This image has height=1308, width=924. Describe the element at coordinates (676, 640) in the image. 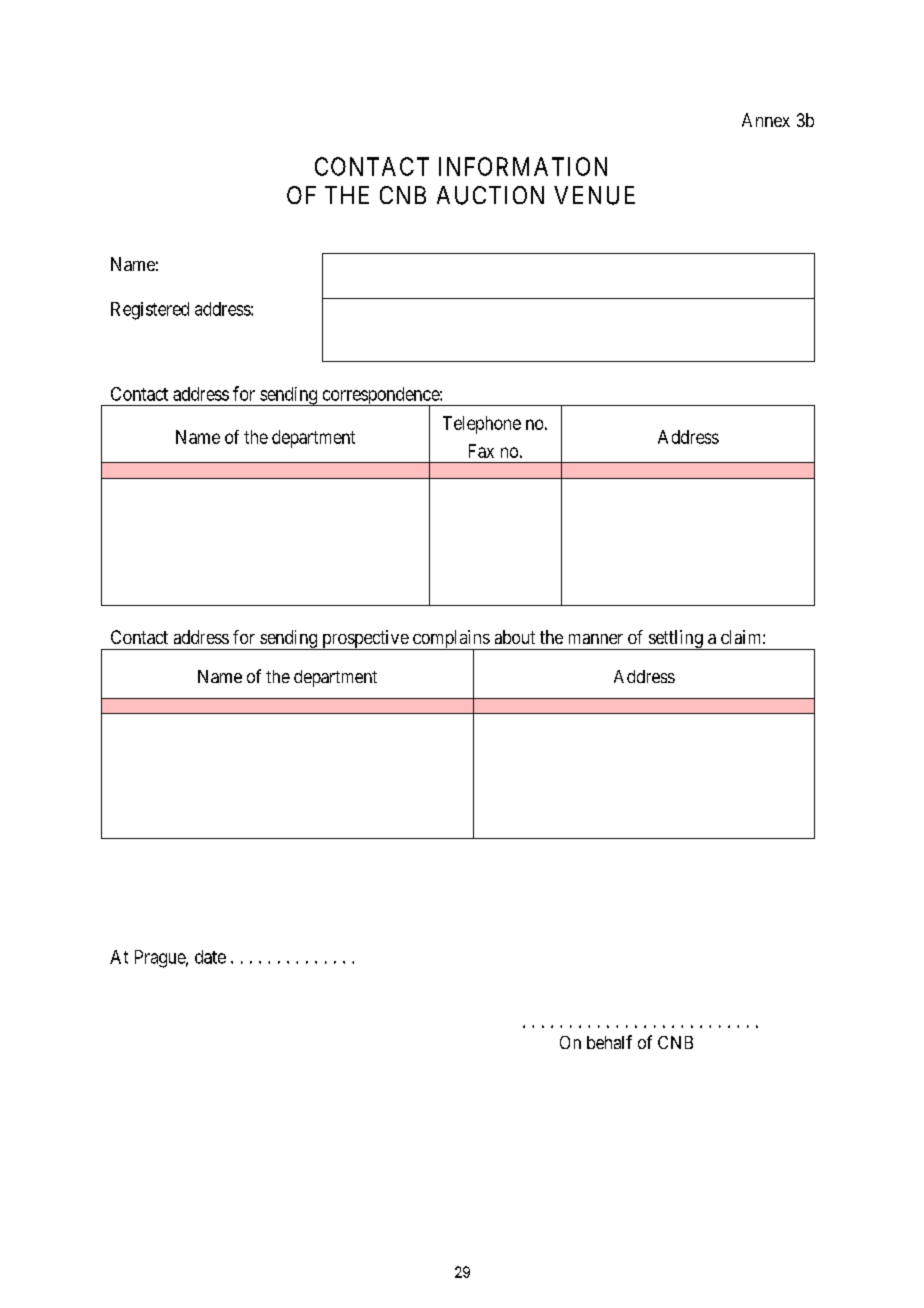

I see `settling` at that location.
